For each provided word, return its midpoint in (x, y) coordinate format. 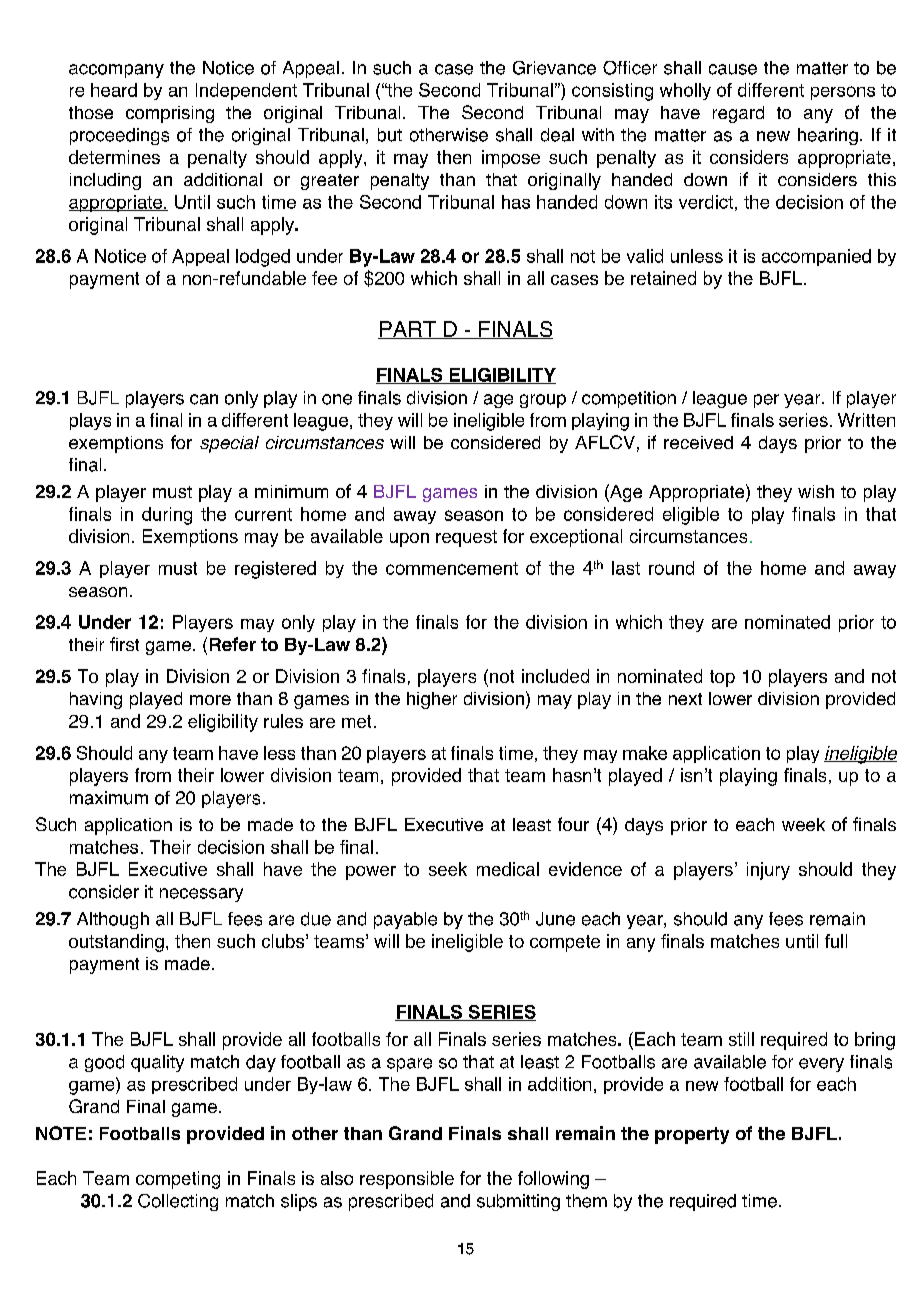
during (167, 516)
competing (178, 1180)
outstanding (116, 943)
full (836, 941)
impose (511, 159)
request (466, 538)
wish (816, 491)
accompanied (816, 257)
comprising (170, 114)
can (204, 399)
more (210, 700)
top (722, 678)
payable (405, 920)
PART (408, 330)
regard (738, 114)
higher (432, 700)
